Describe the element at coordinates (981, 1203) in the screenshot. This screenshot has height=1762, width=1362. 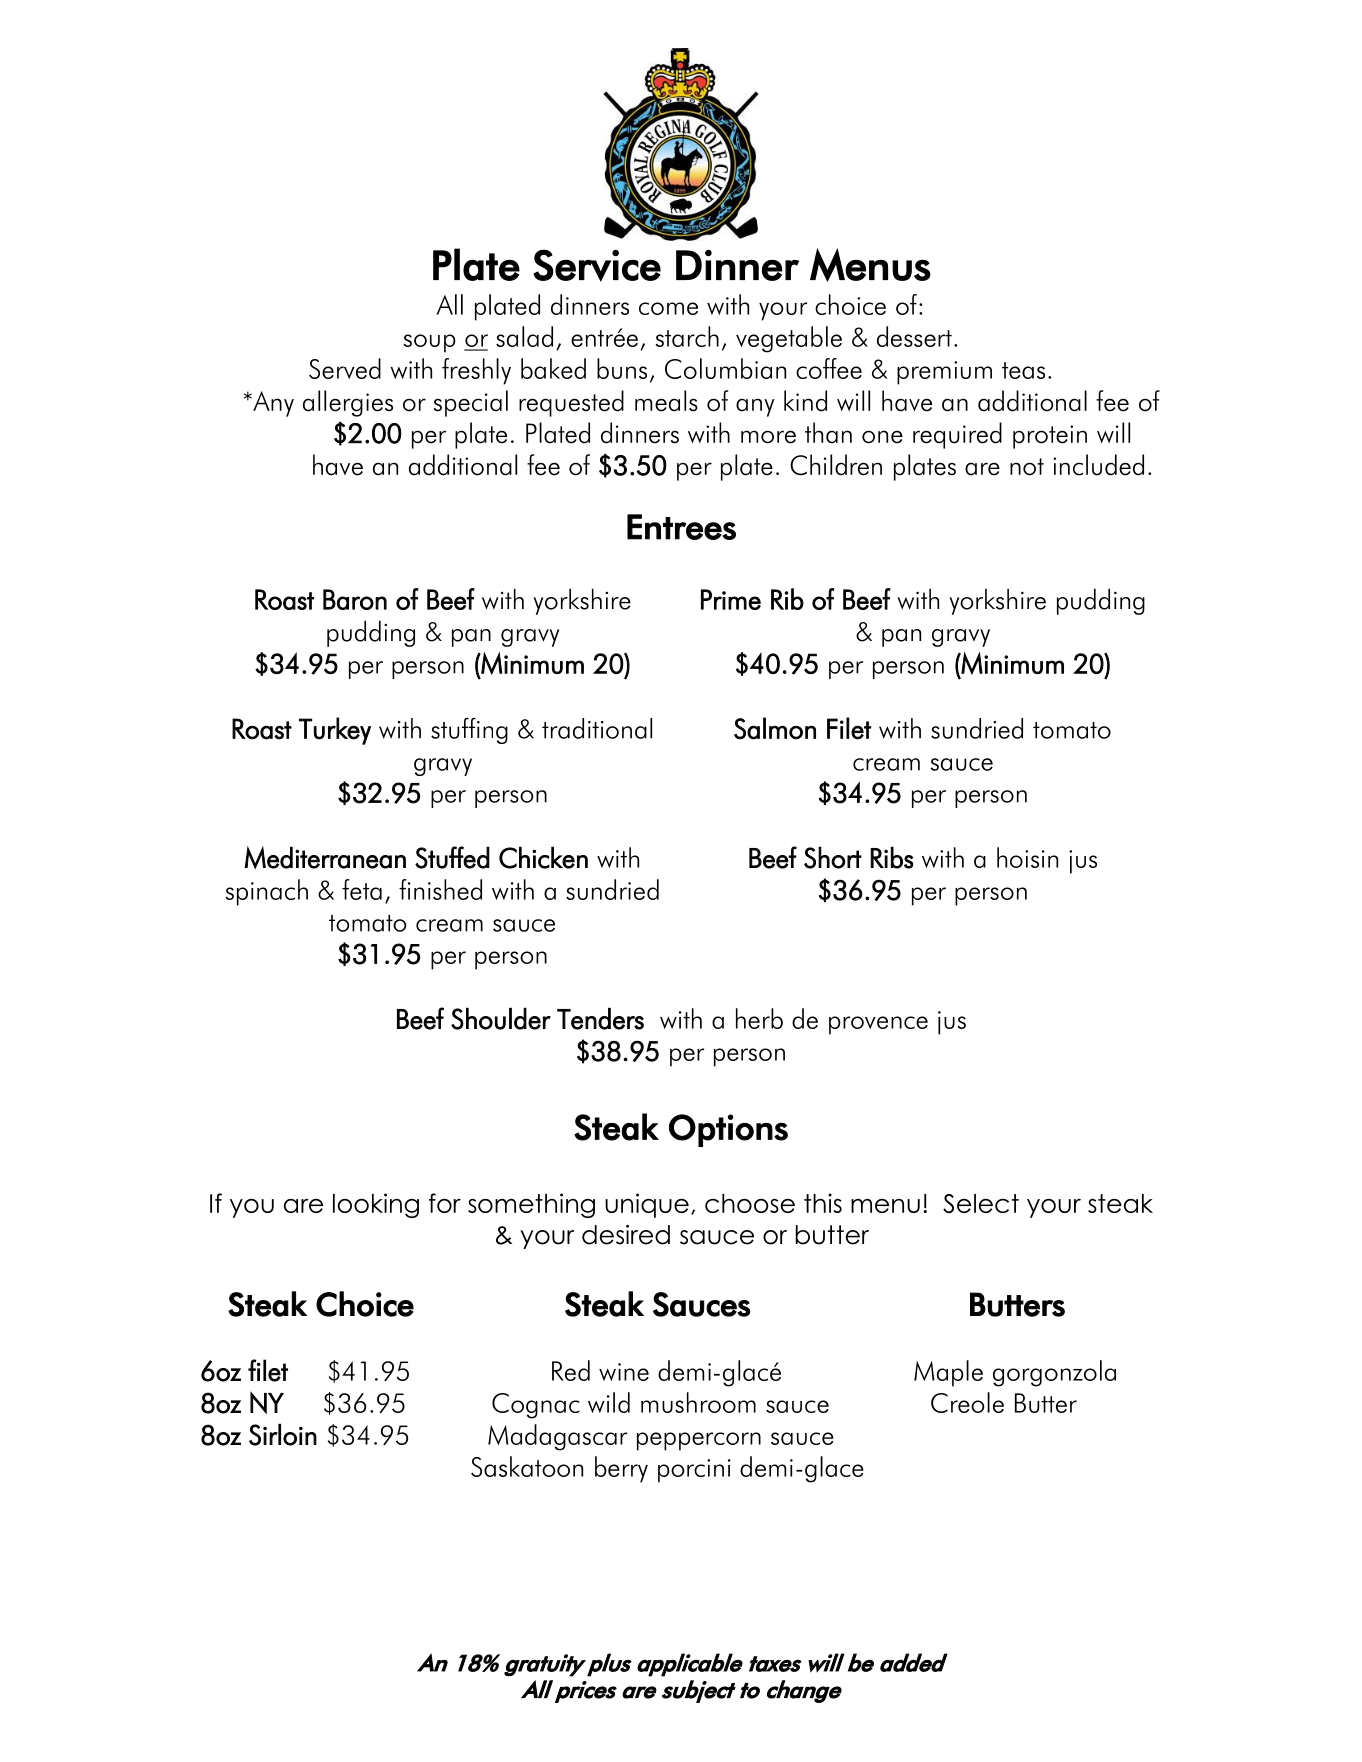
I see `Select` at that location.
